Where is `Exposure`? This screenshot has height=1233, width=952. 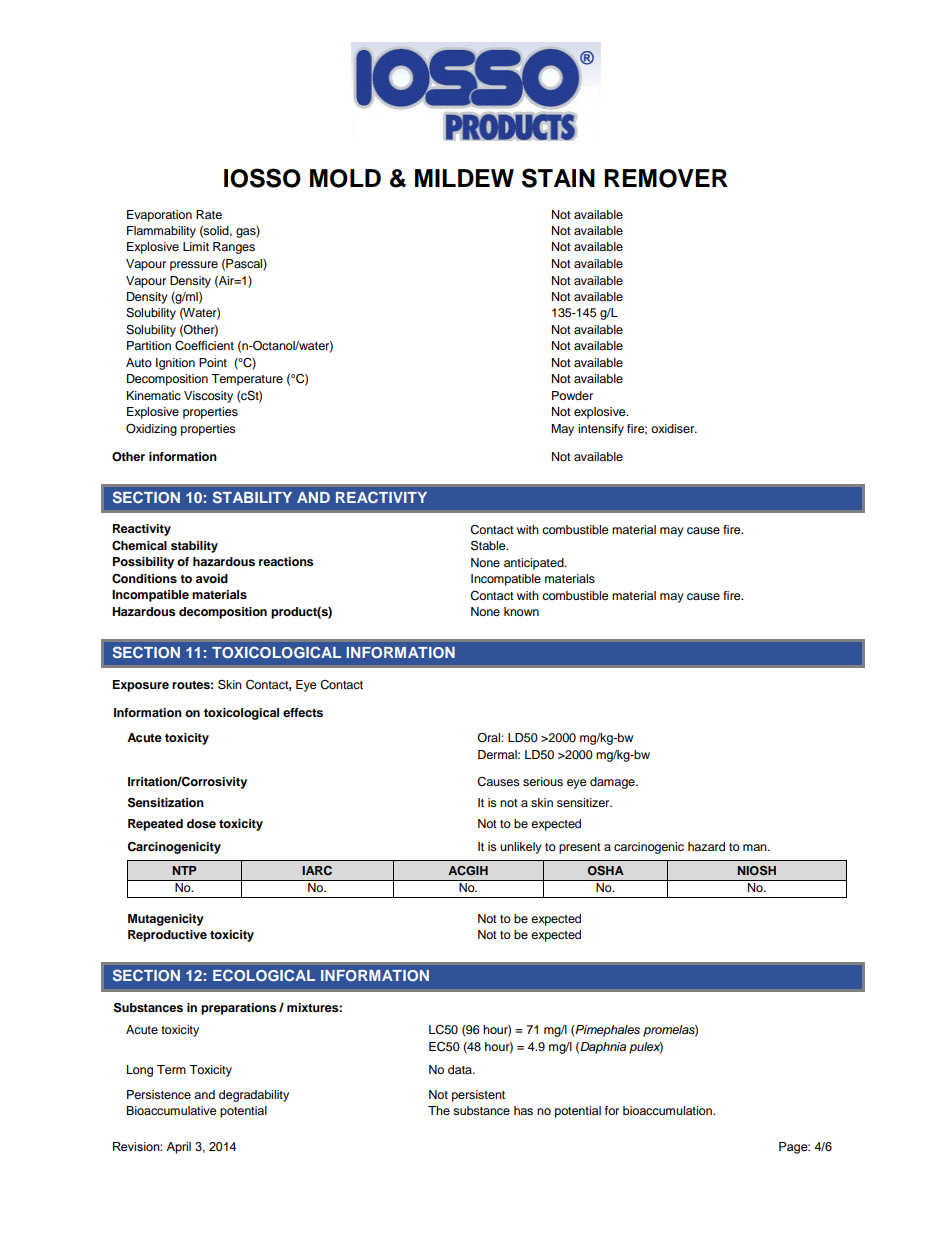 Exposure is located at coordinates (141, 686).
